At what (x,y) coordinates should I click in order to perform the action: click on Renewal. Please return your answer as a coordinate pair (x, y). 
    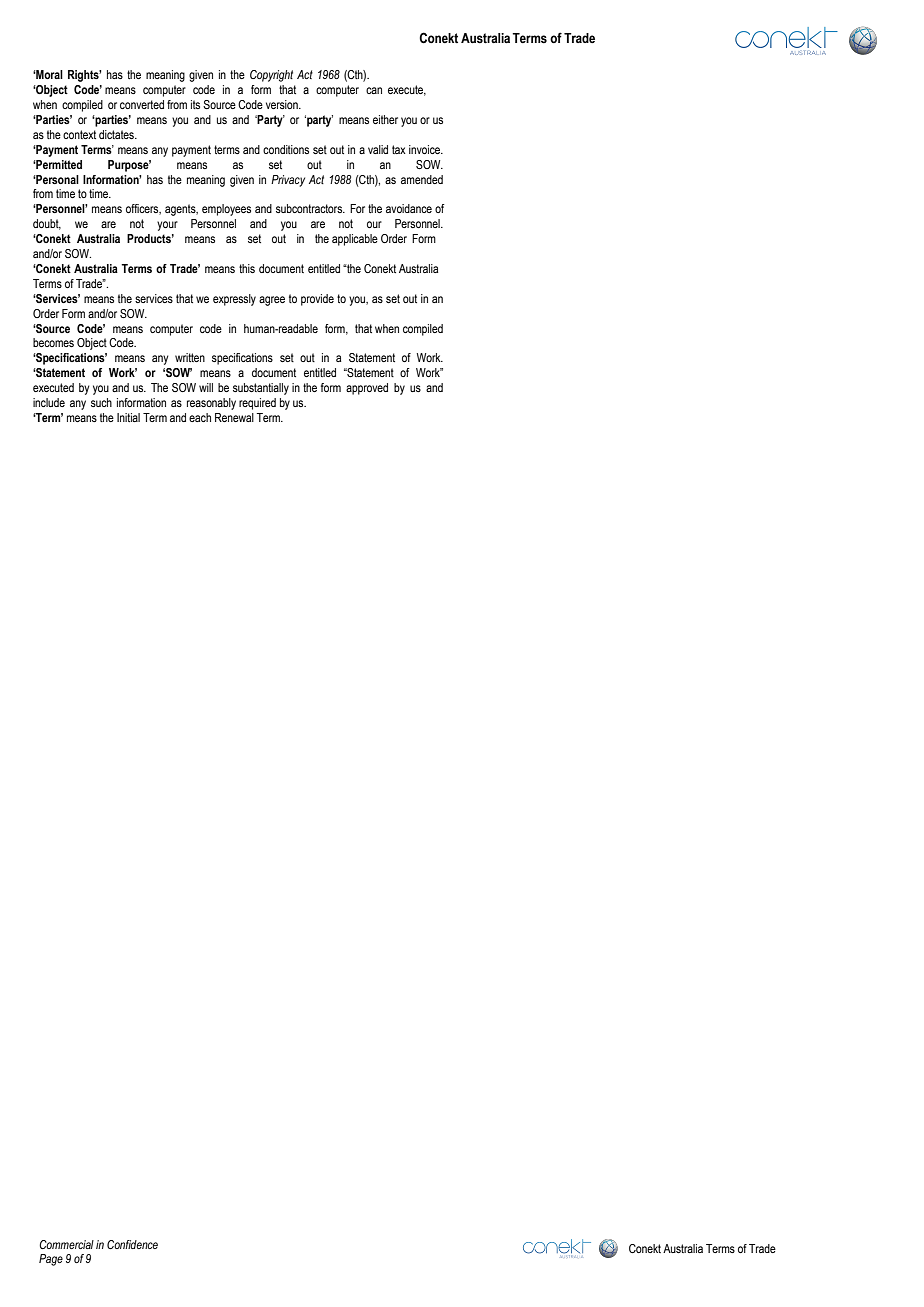
    Looking at the image, I should click on (234, 417).
